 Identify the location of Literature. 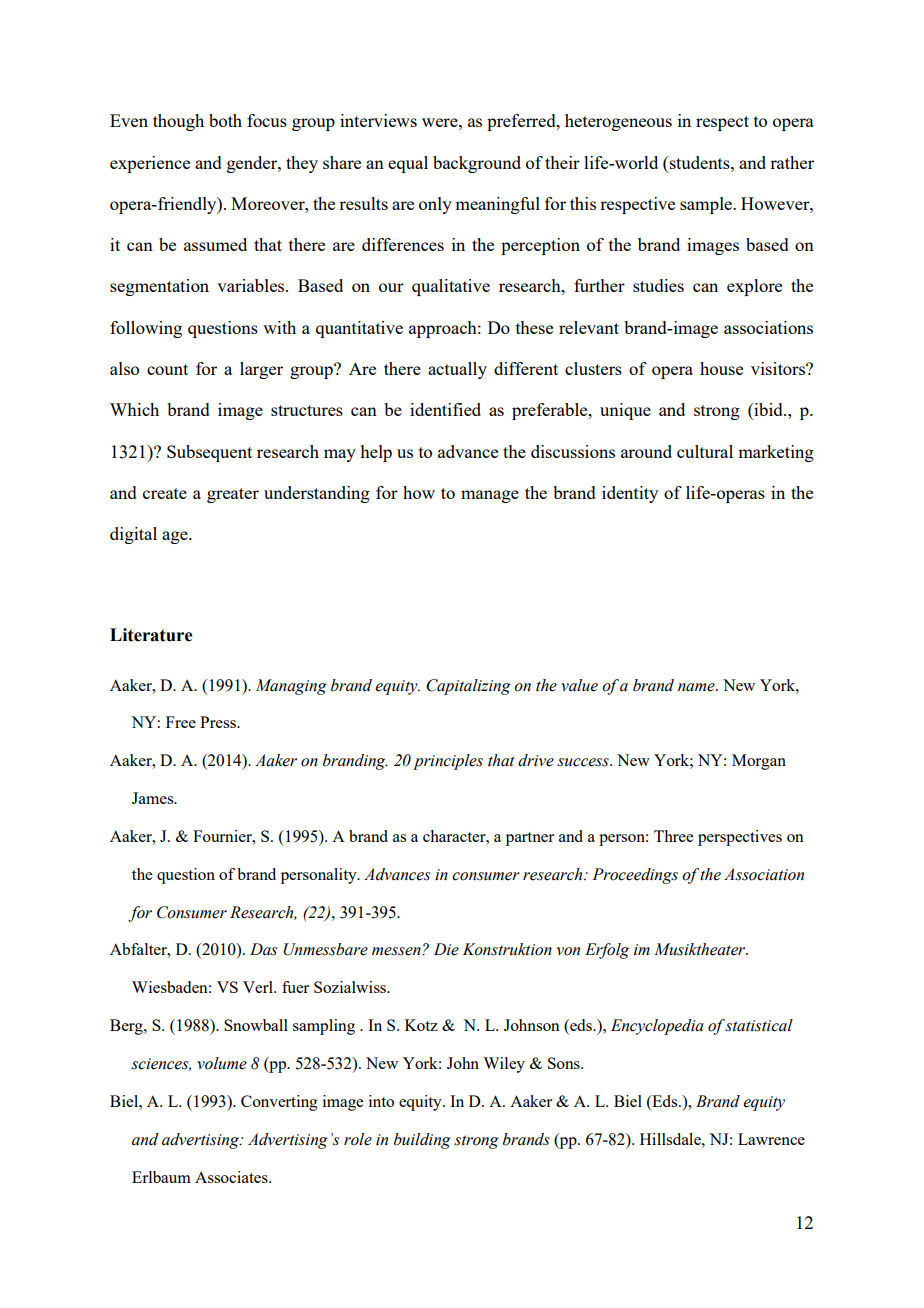
(151, 635).
